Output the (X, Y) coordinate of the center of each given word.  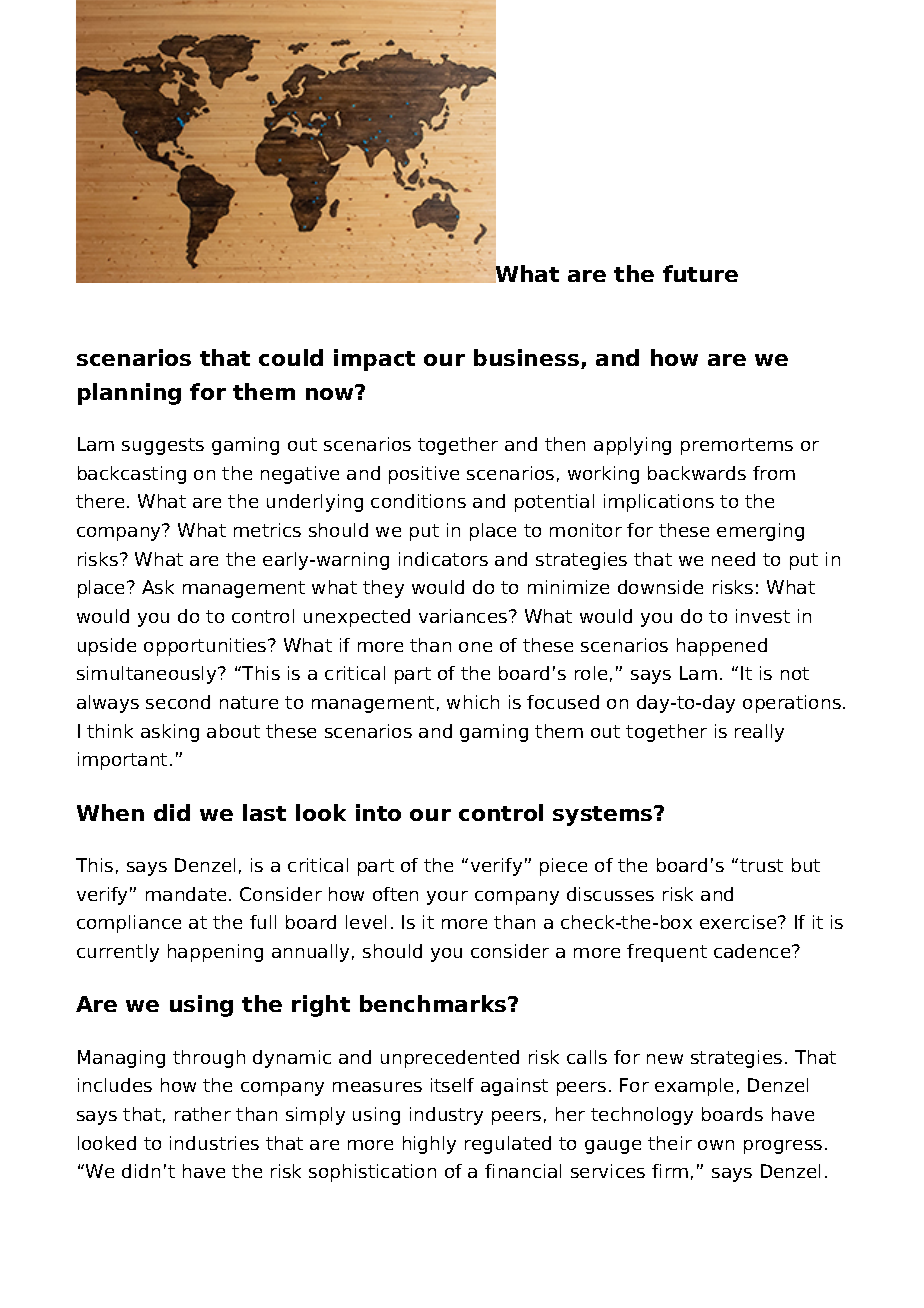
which (473, 702)
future (700, 273)
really (759, 733)
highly (429, 1145)
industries (214, 1143)
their (670, 1143)
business (526, 357)
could (291, 357)
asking (170, 733)
